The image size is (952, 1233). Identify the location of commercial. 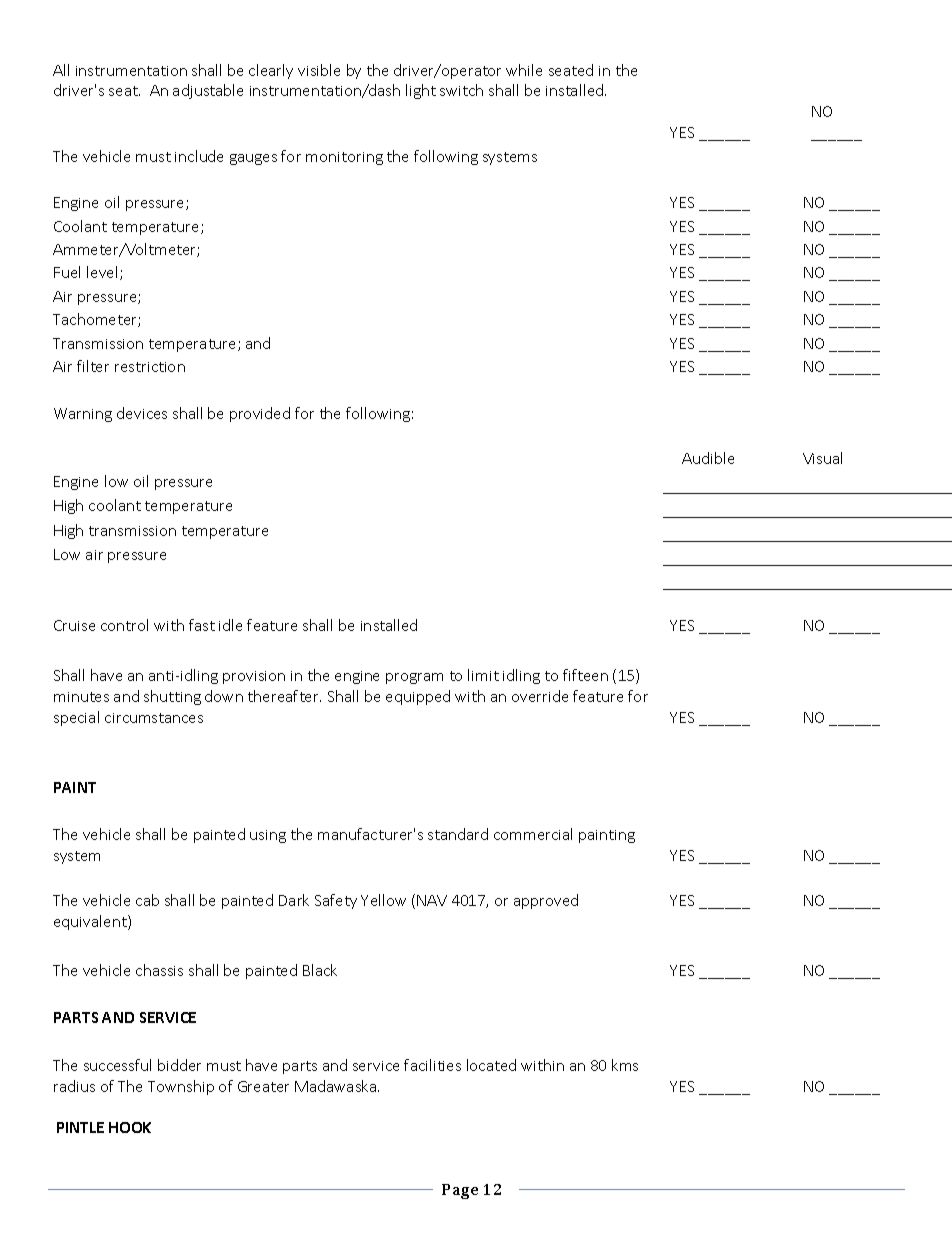
(533, 834).
